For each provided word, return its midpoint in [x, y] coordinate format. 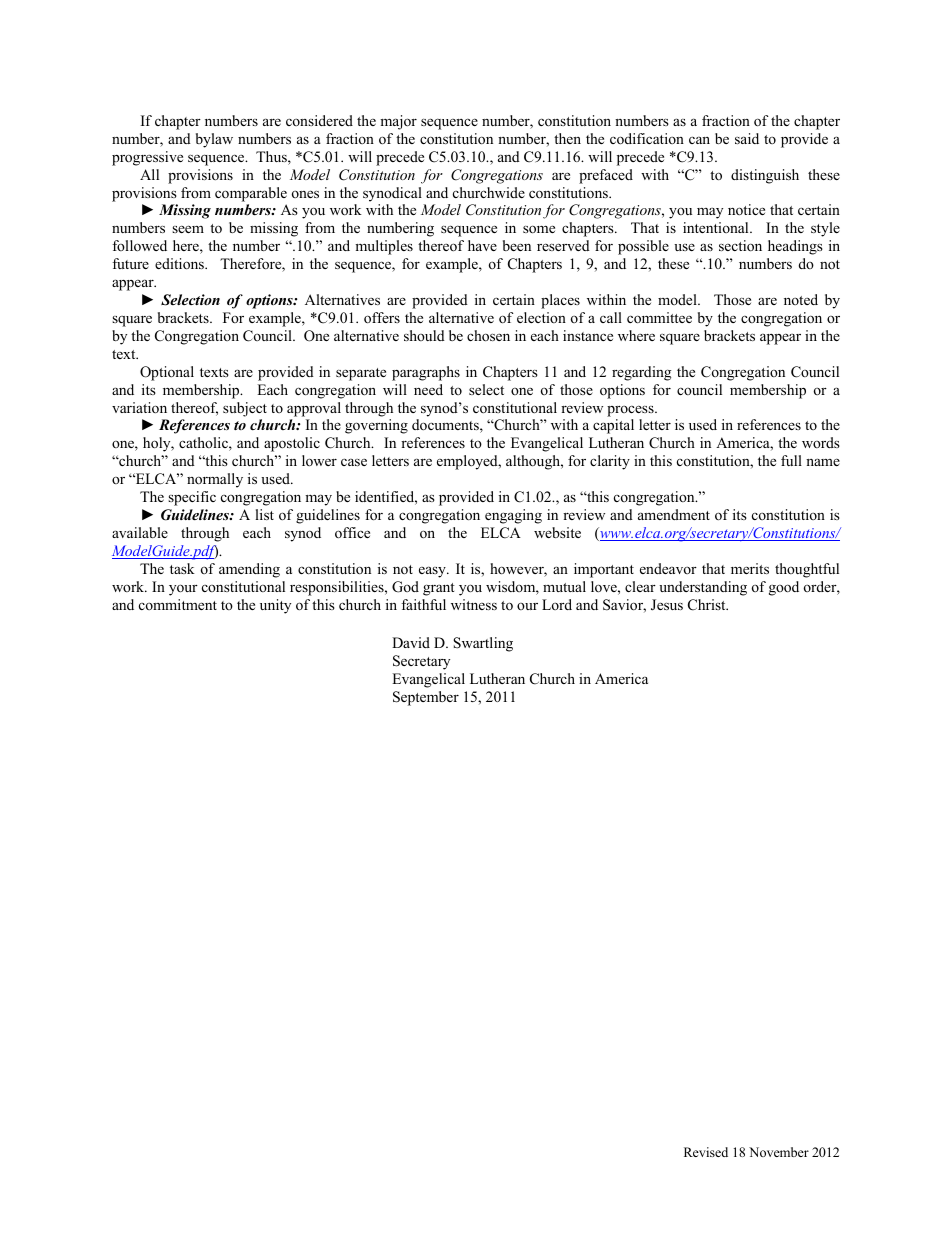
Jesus [667, 605]
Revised [706, 1152]
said [747, 138]
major [398, 122]
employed [468, 462]
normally [215, 480]
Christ [708, 605]
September [426, 698]
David [411, 642]
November [779, 1152]
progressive [147, 158]
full [791, 460]
